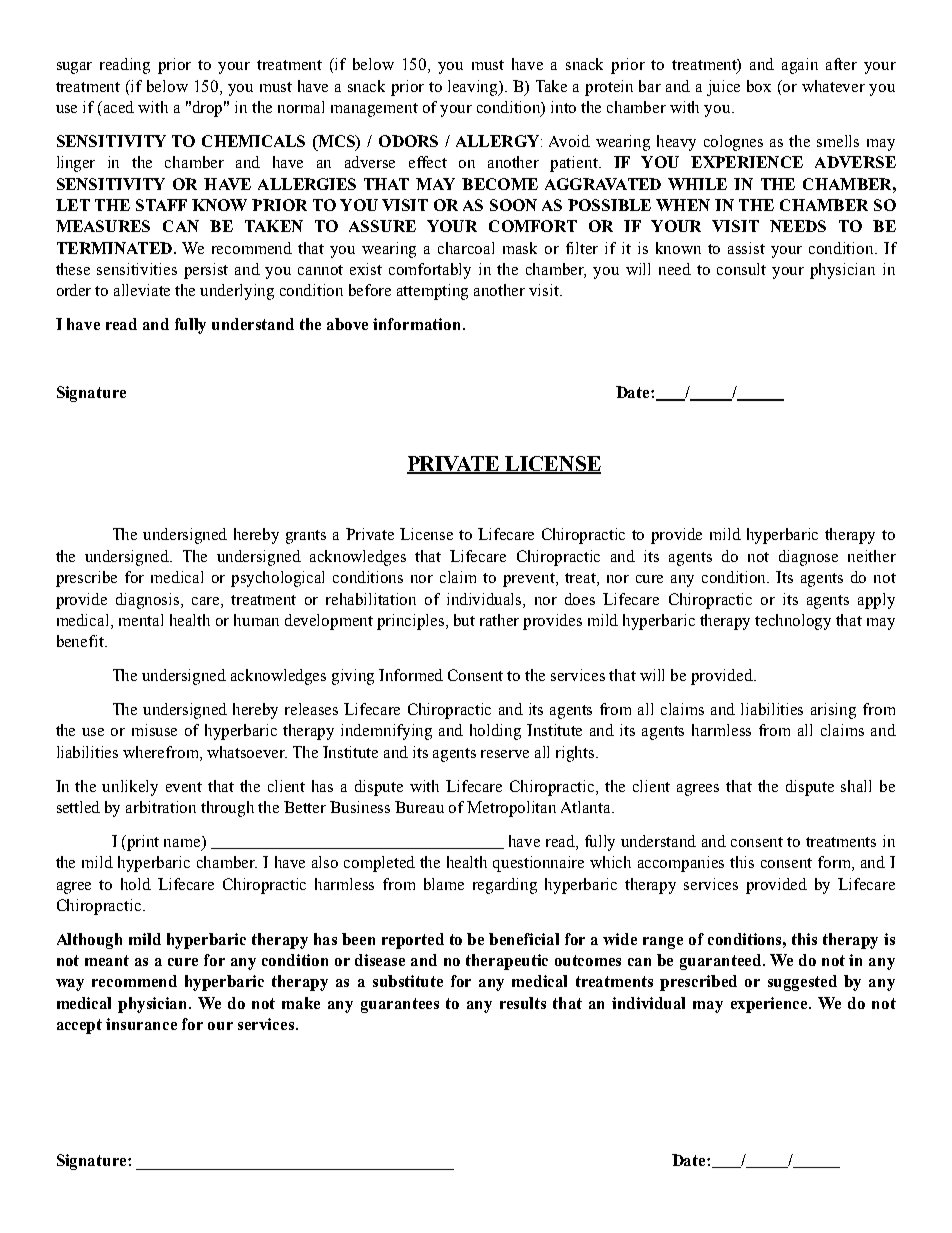  What do you see at coordinates (474, 88) in the screenshot?
I see `leaving` at bounding box center [474, 88].
